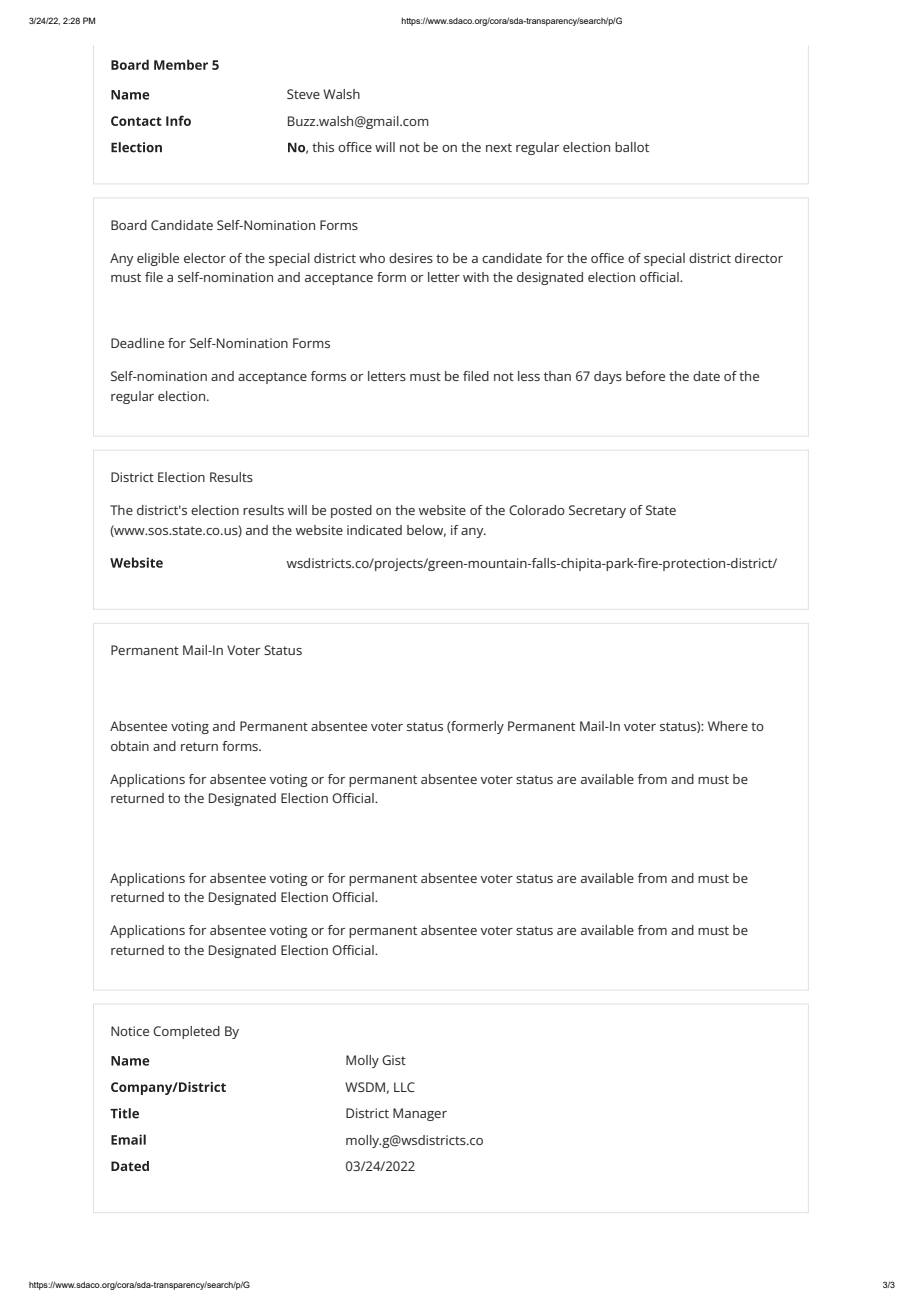 Image resolution: width=924 pixels, height=1307 pixels. I want to click on indicated, so click(374, 530).
